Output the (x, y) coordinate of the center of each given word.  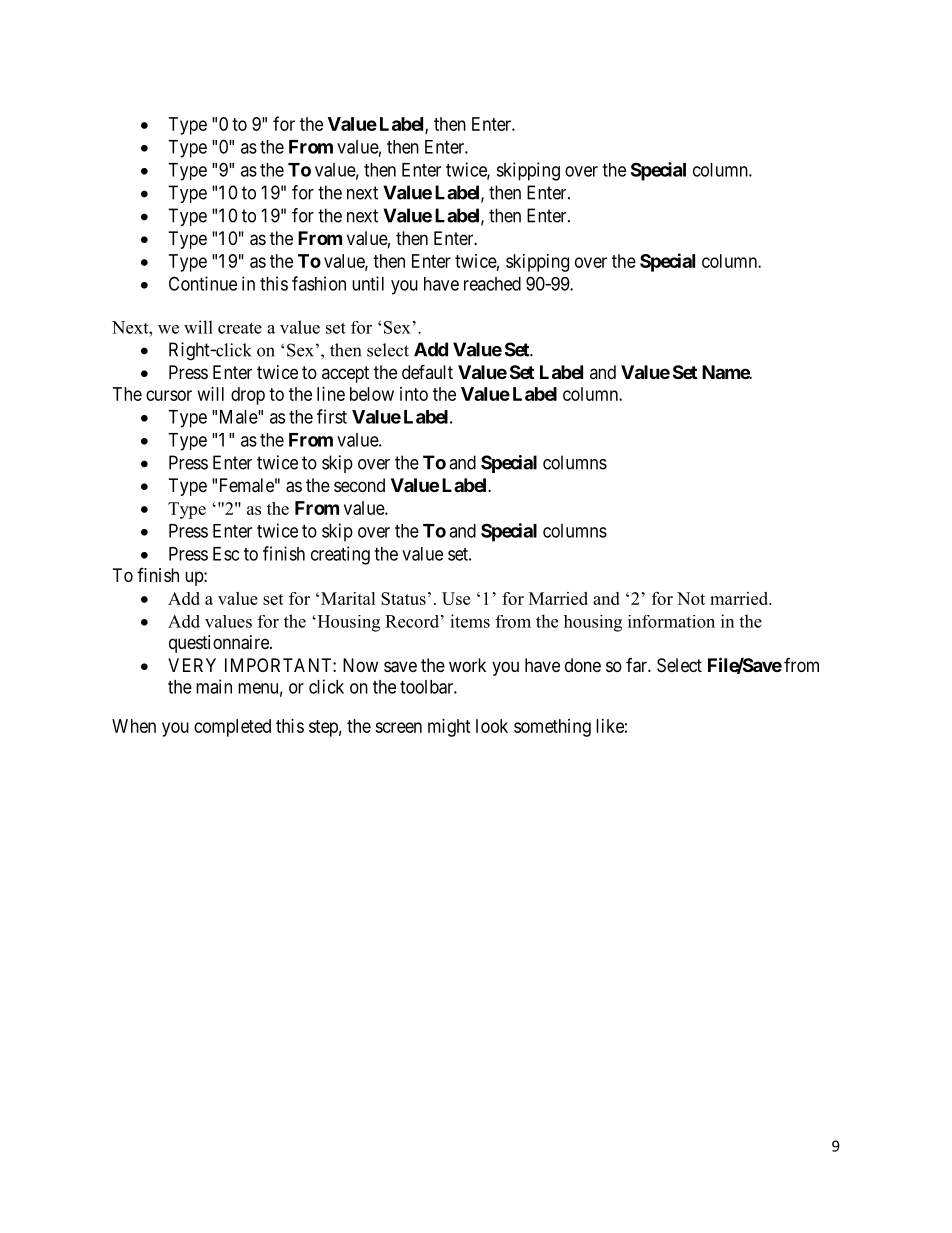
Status (403, 598)
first (332, 416)
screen (398, 727)
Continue (203, 283)
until (368, 283)
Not (691, 598)
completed (232, 728)
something (552, 728)
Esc (226, 554)
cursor (169, 395)
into (414, 394)
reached (492, 284)
